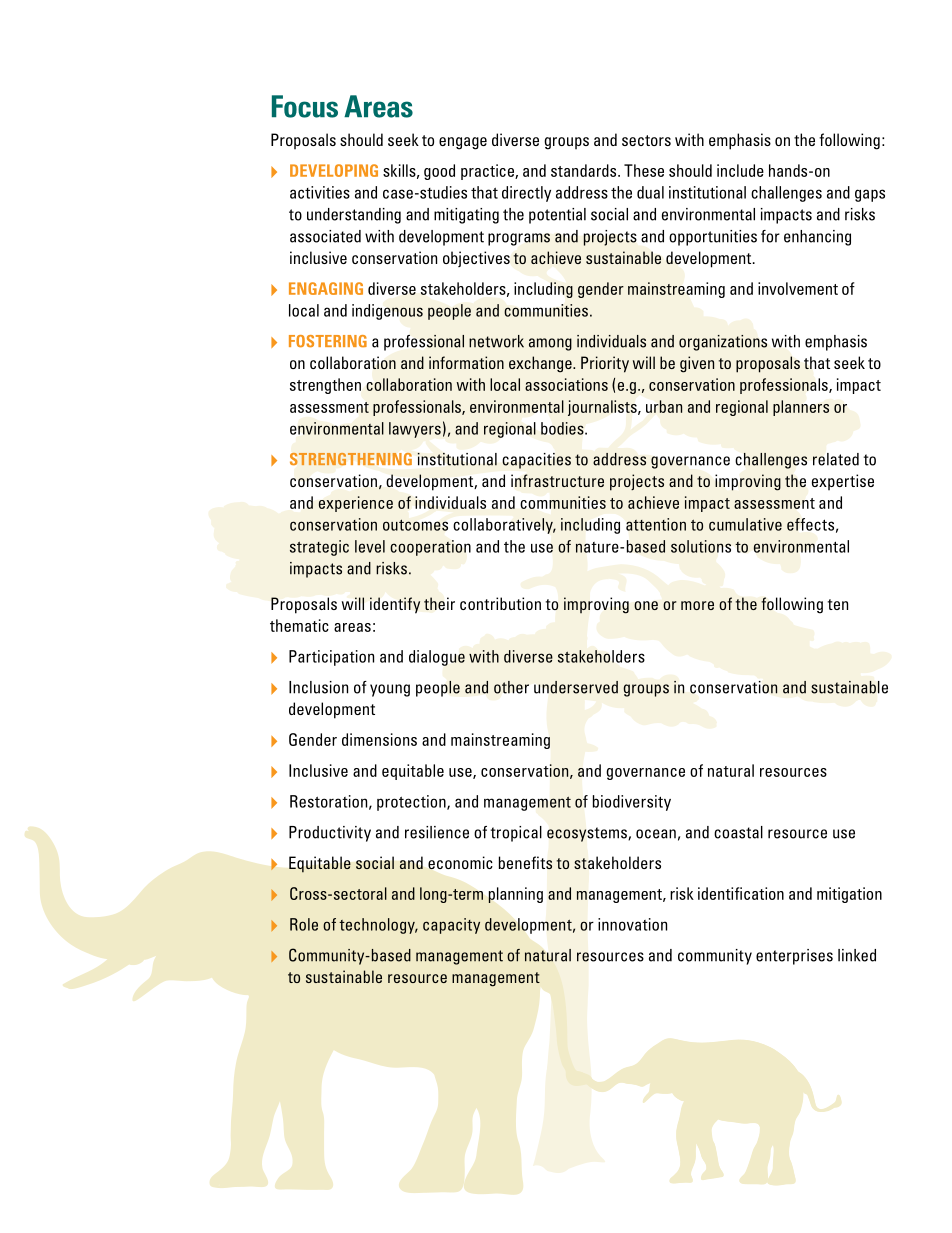  Describe the element at coordinates (632, 924) in the screenshot. I see `innovation` at that location.
